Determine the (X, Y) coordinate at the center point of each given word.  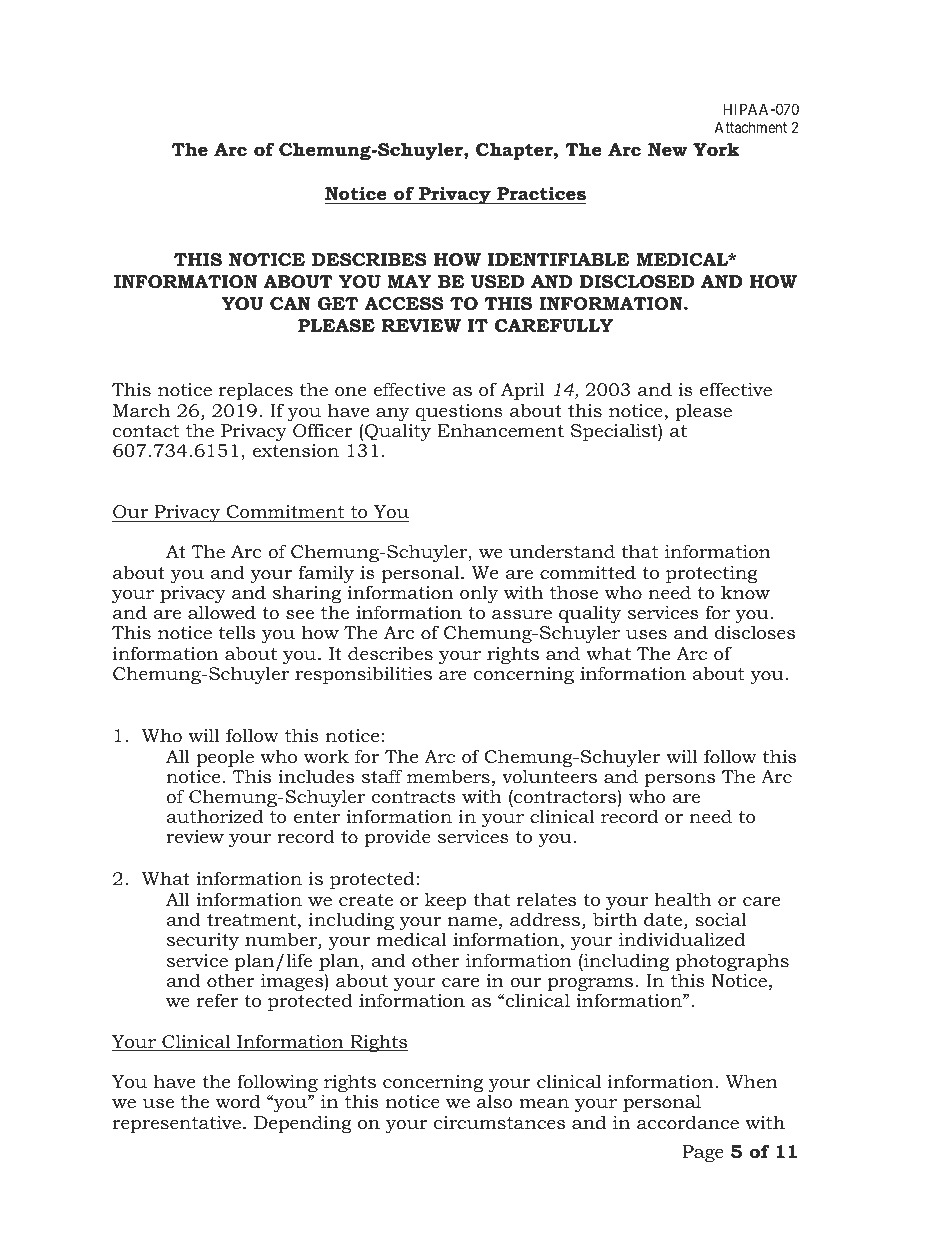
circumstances (499, 1123)
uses (646, 634)
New (667, 149)
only (479, 594)
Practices (540, 195)
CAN (290, 303)
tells (237, 632)
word (237, 1101)
